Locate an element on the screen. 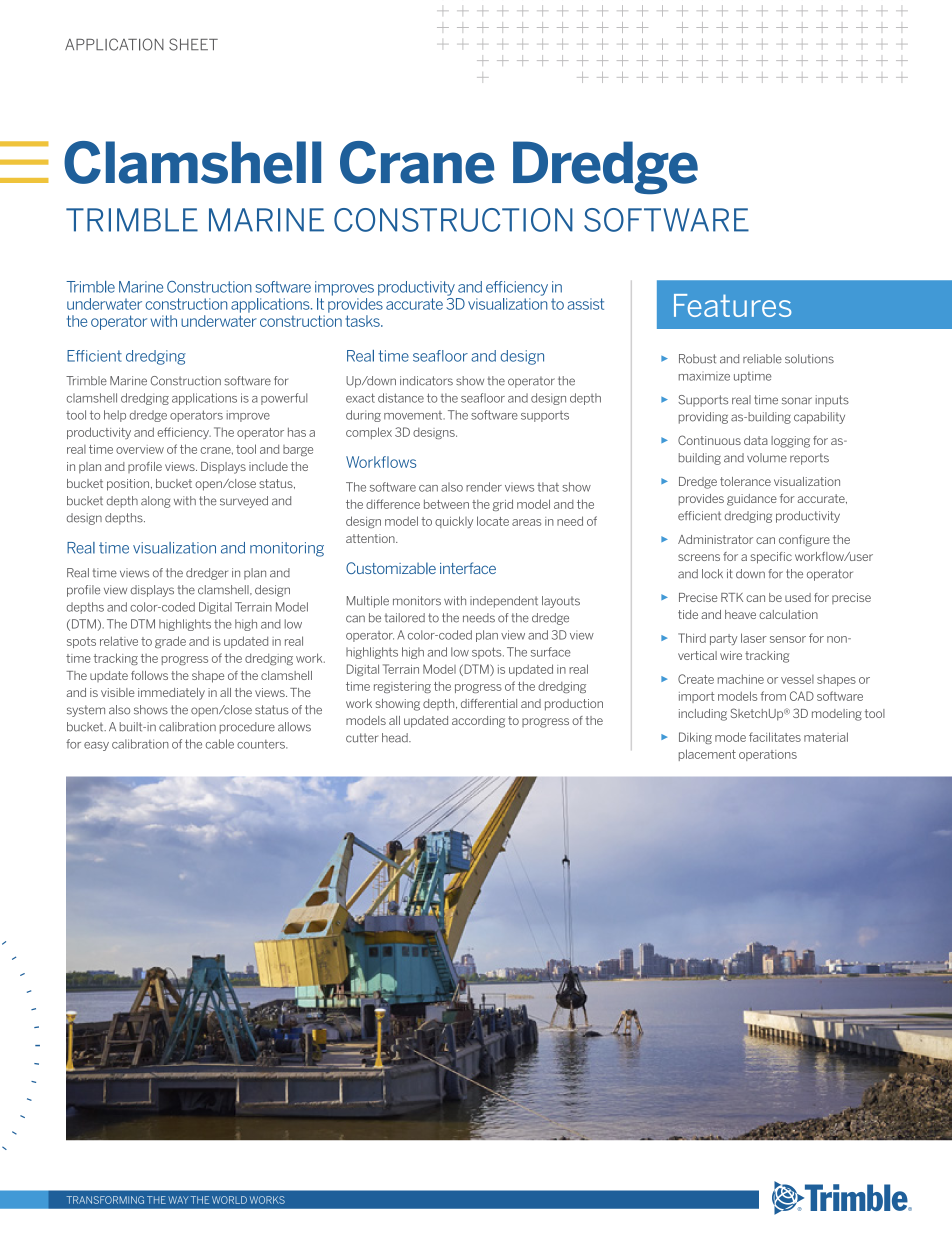 The width and height of the screenshot is (952, 1233). monitors is located at coordinates (417, 601).
